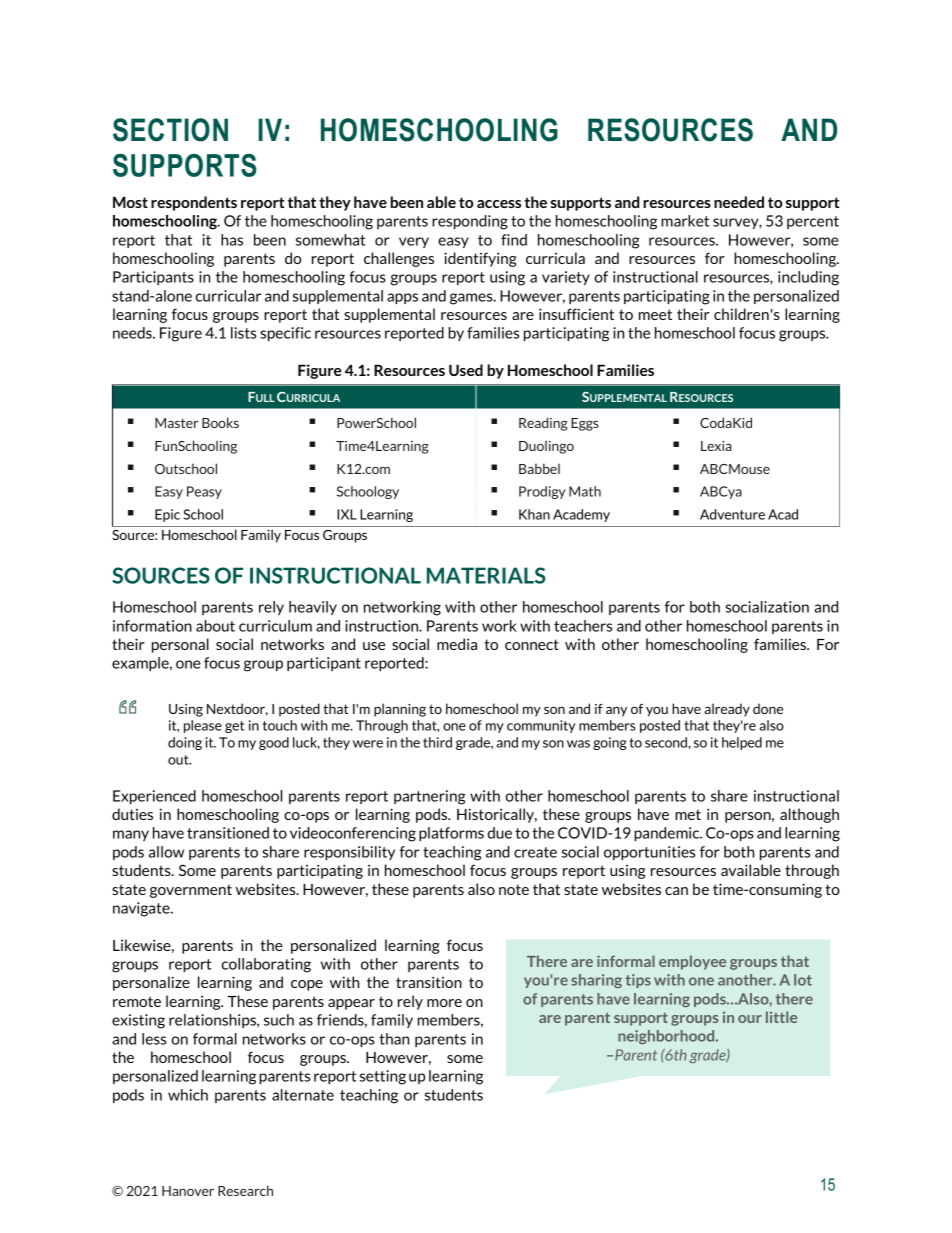 The height and width of the screenshot is (1233, 952). I want to click on Adventure, so click(732, 514).
